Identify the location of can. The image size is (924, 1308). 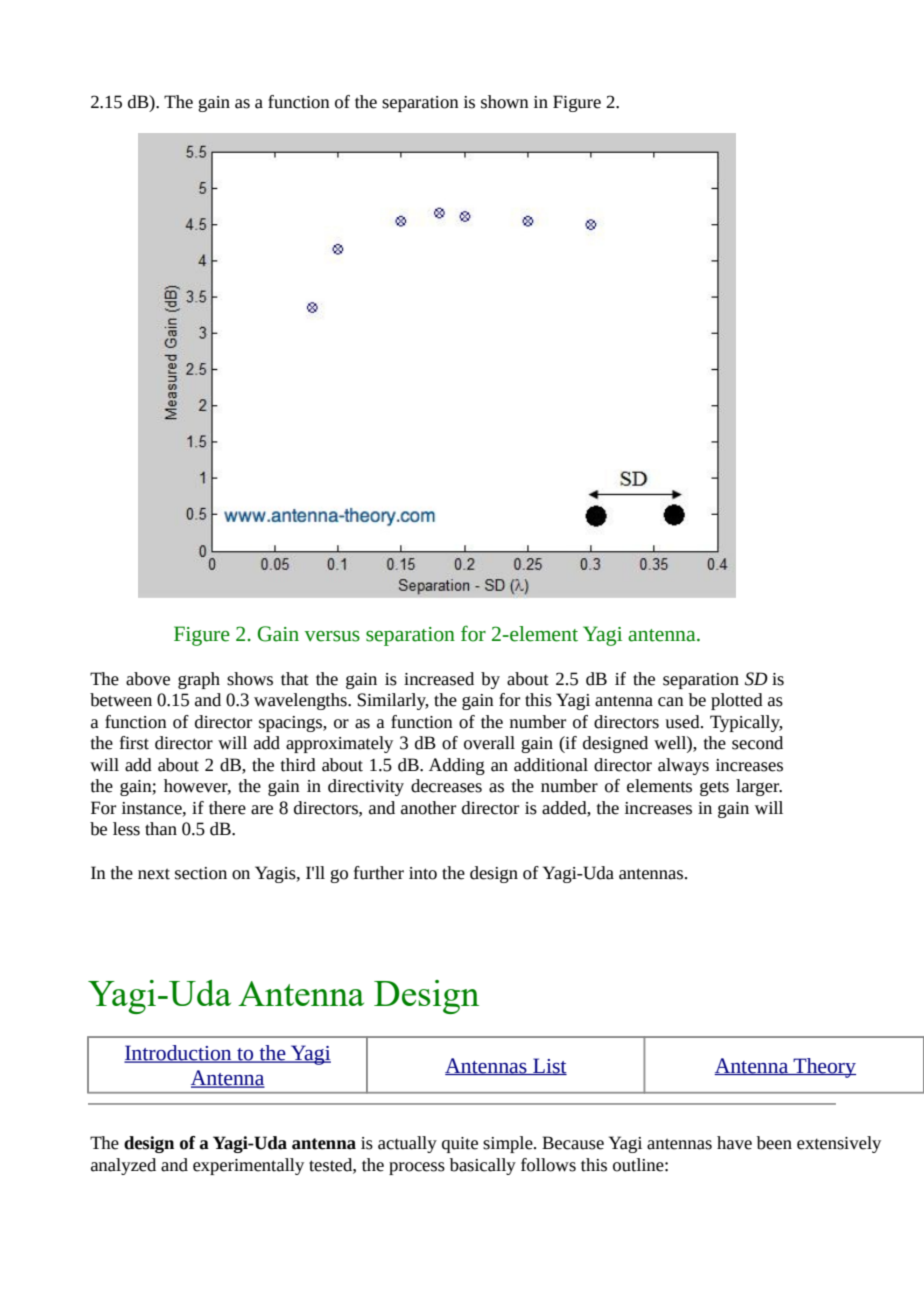
(671, 702).
